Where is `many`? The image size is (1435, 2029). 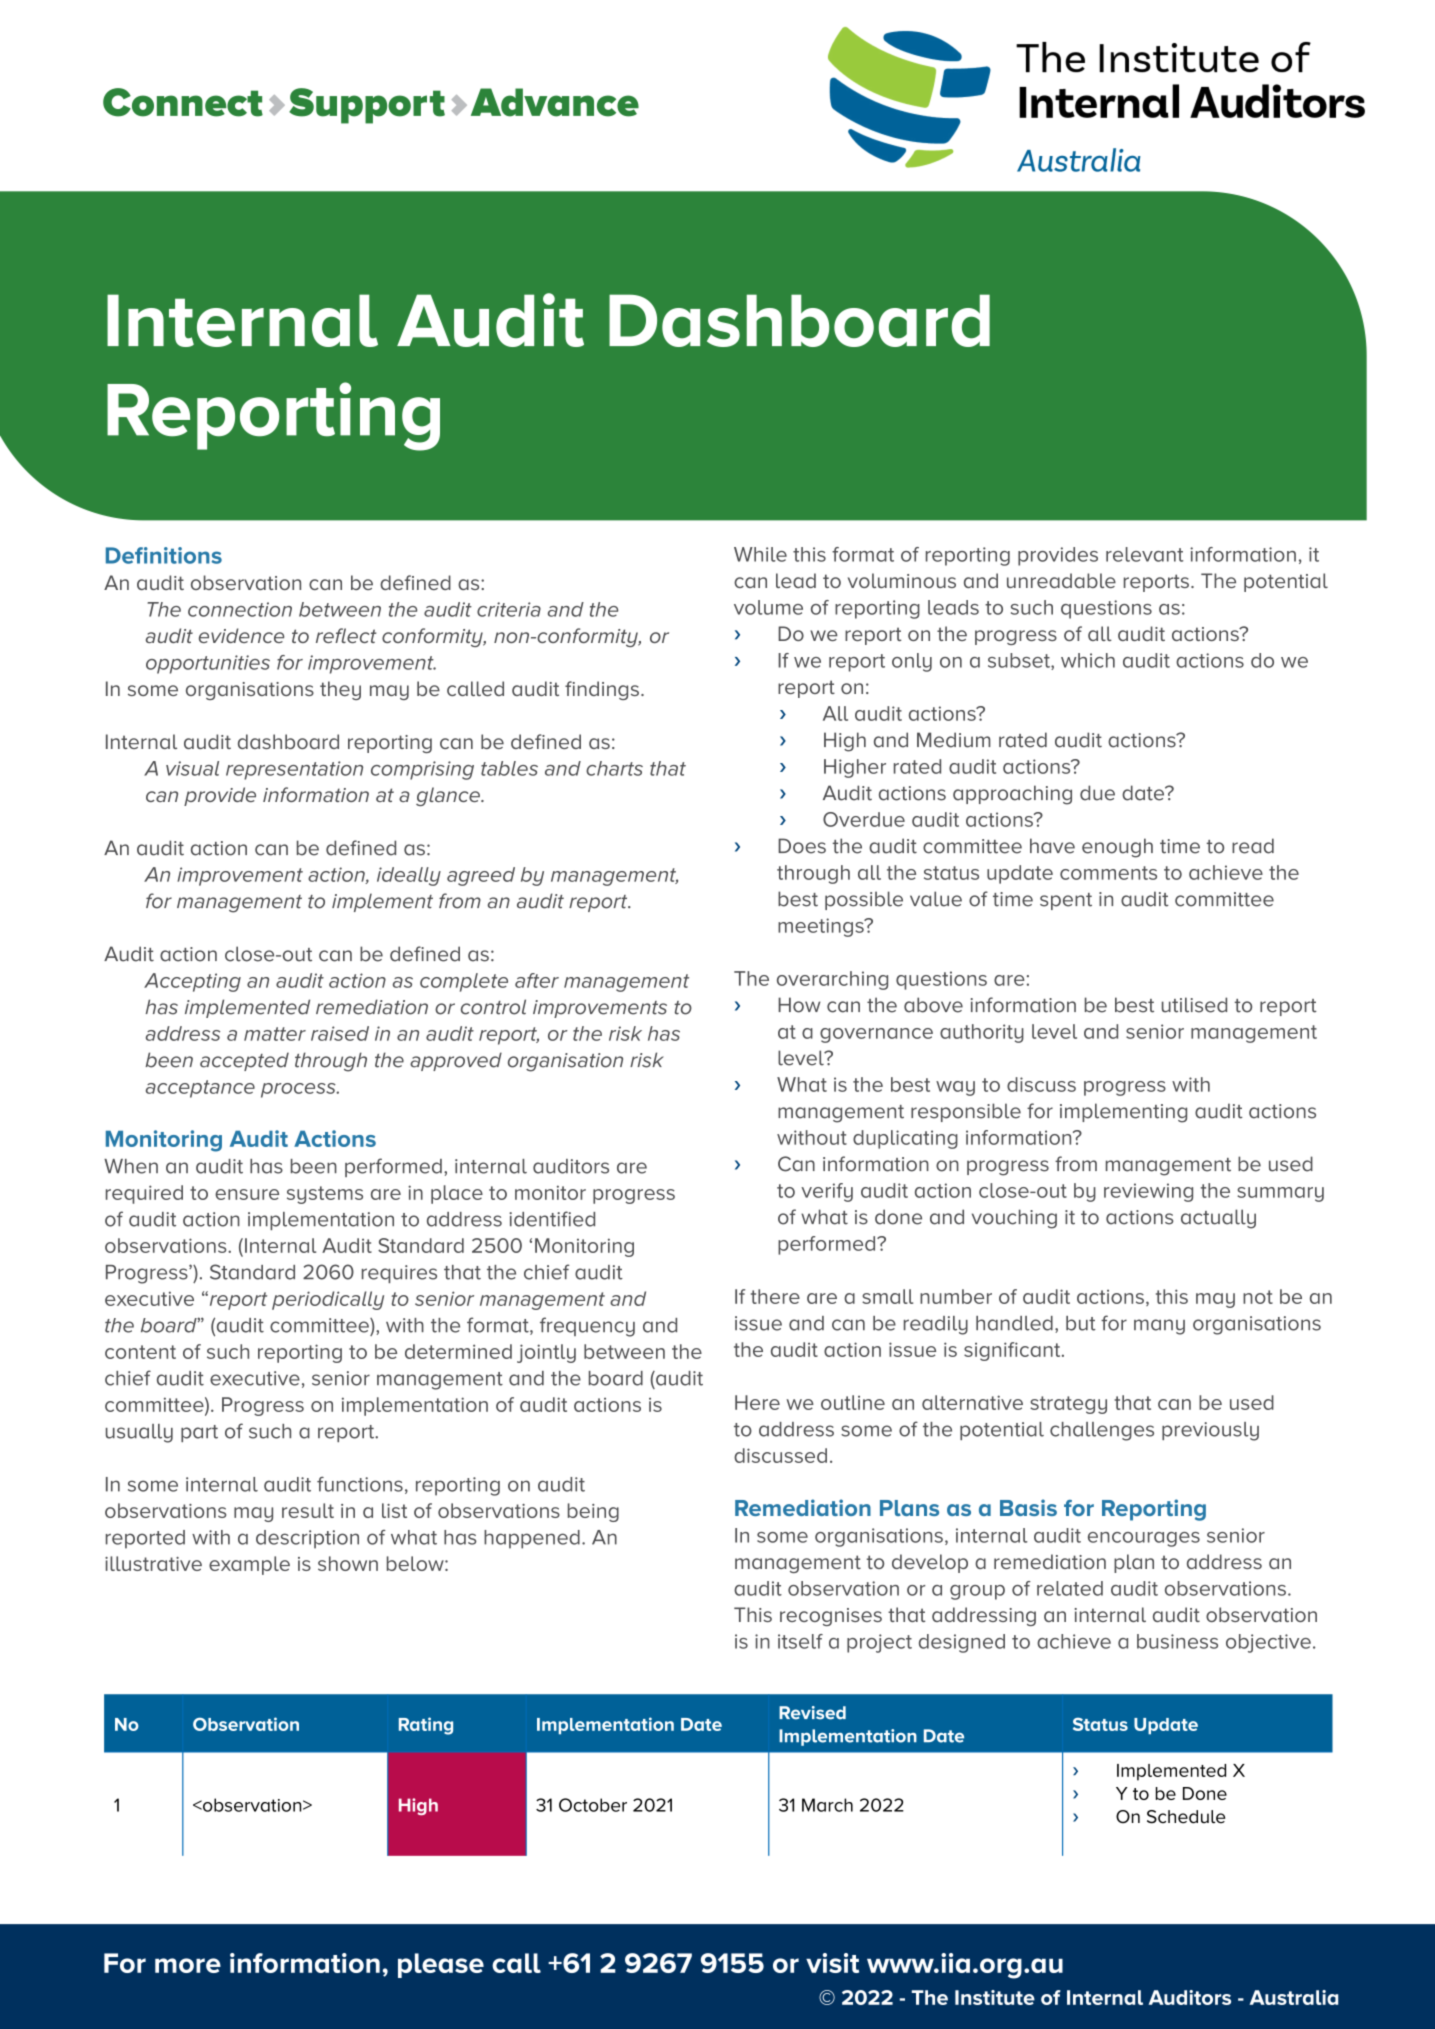 many is located at coordinates (1159, 1327).
